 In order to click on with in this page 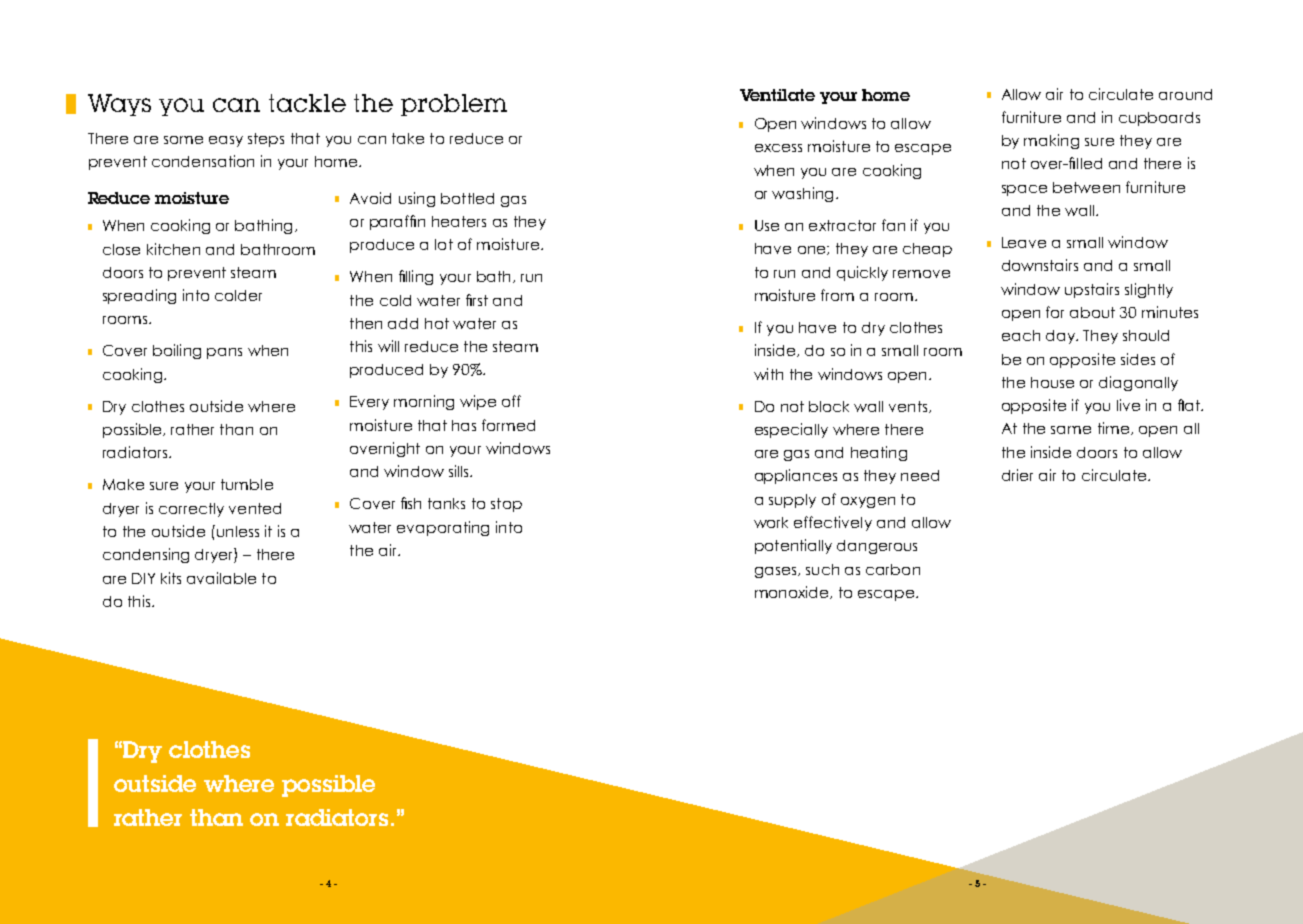, I will do `click(768, 374)`.
